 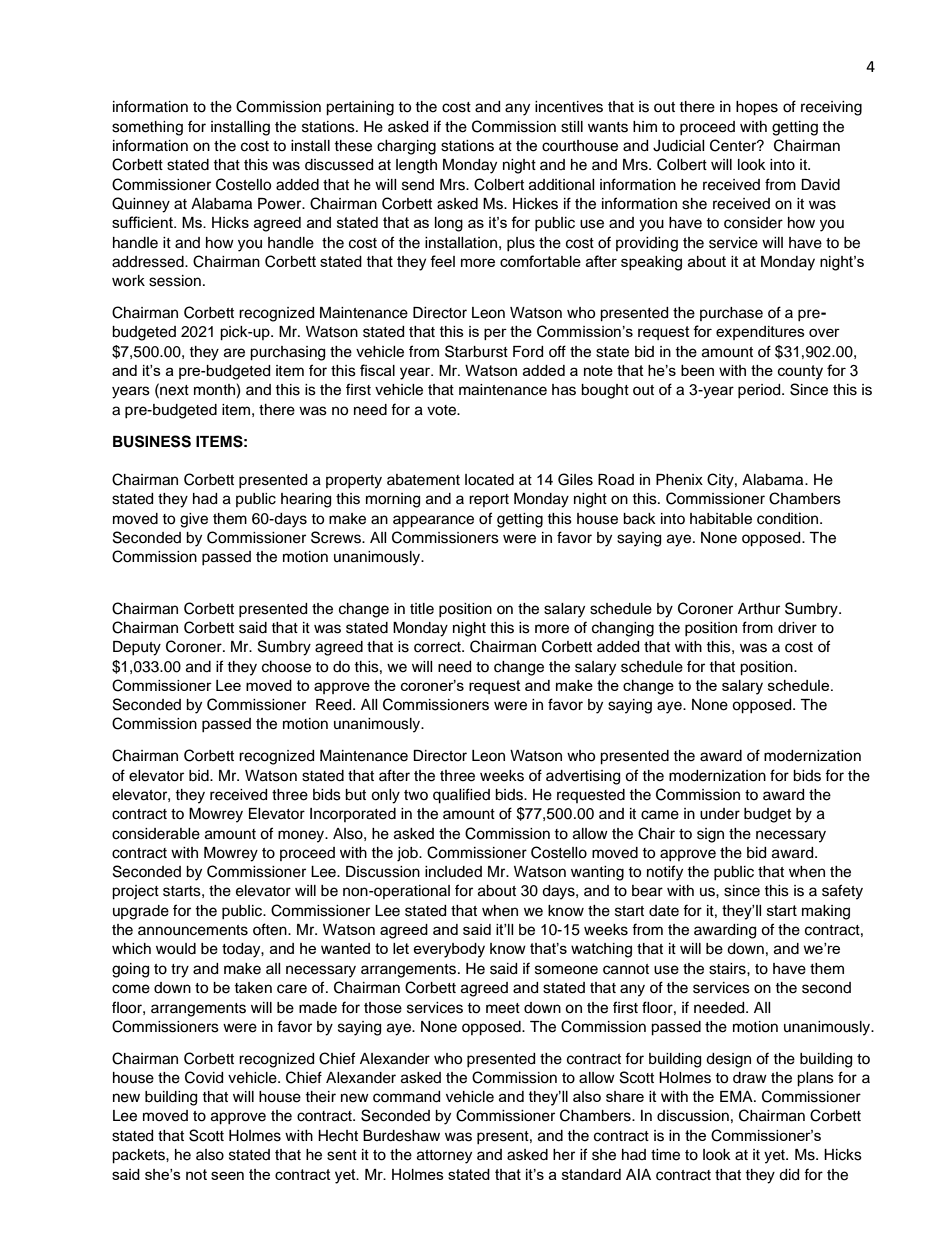 What do you see at coordinates (147, 128) in the screenshot?
I see `something` at bounding box center [147, 128].
